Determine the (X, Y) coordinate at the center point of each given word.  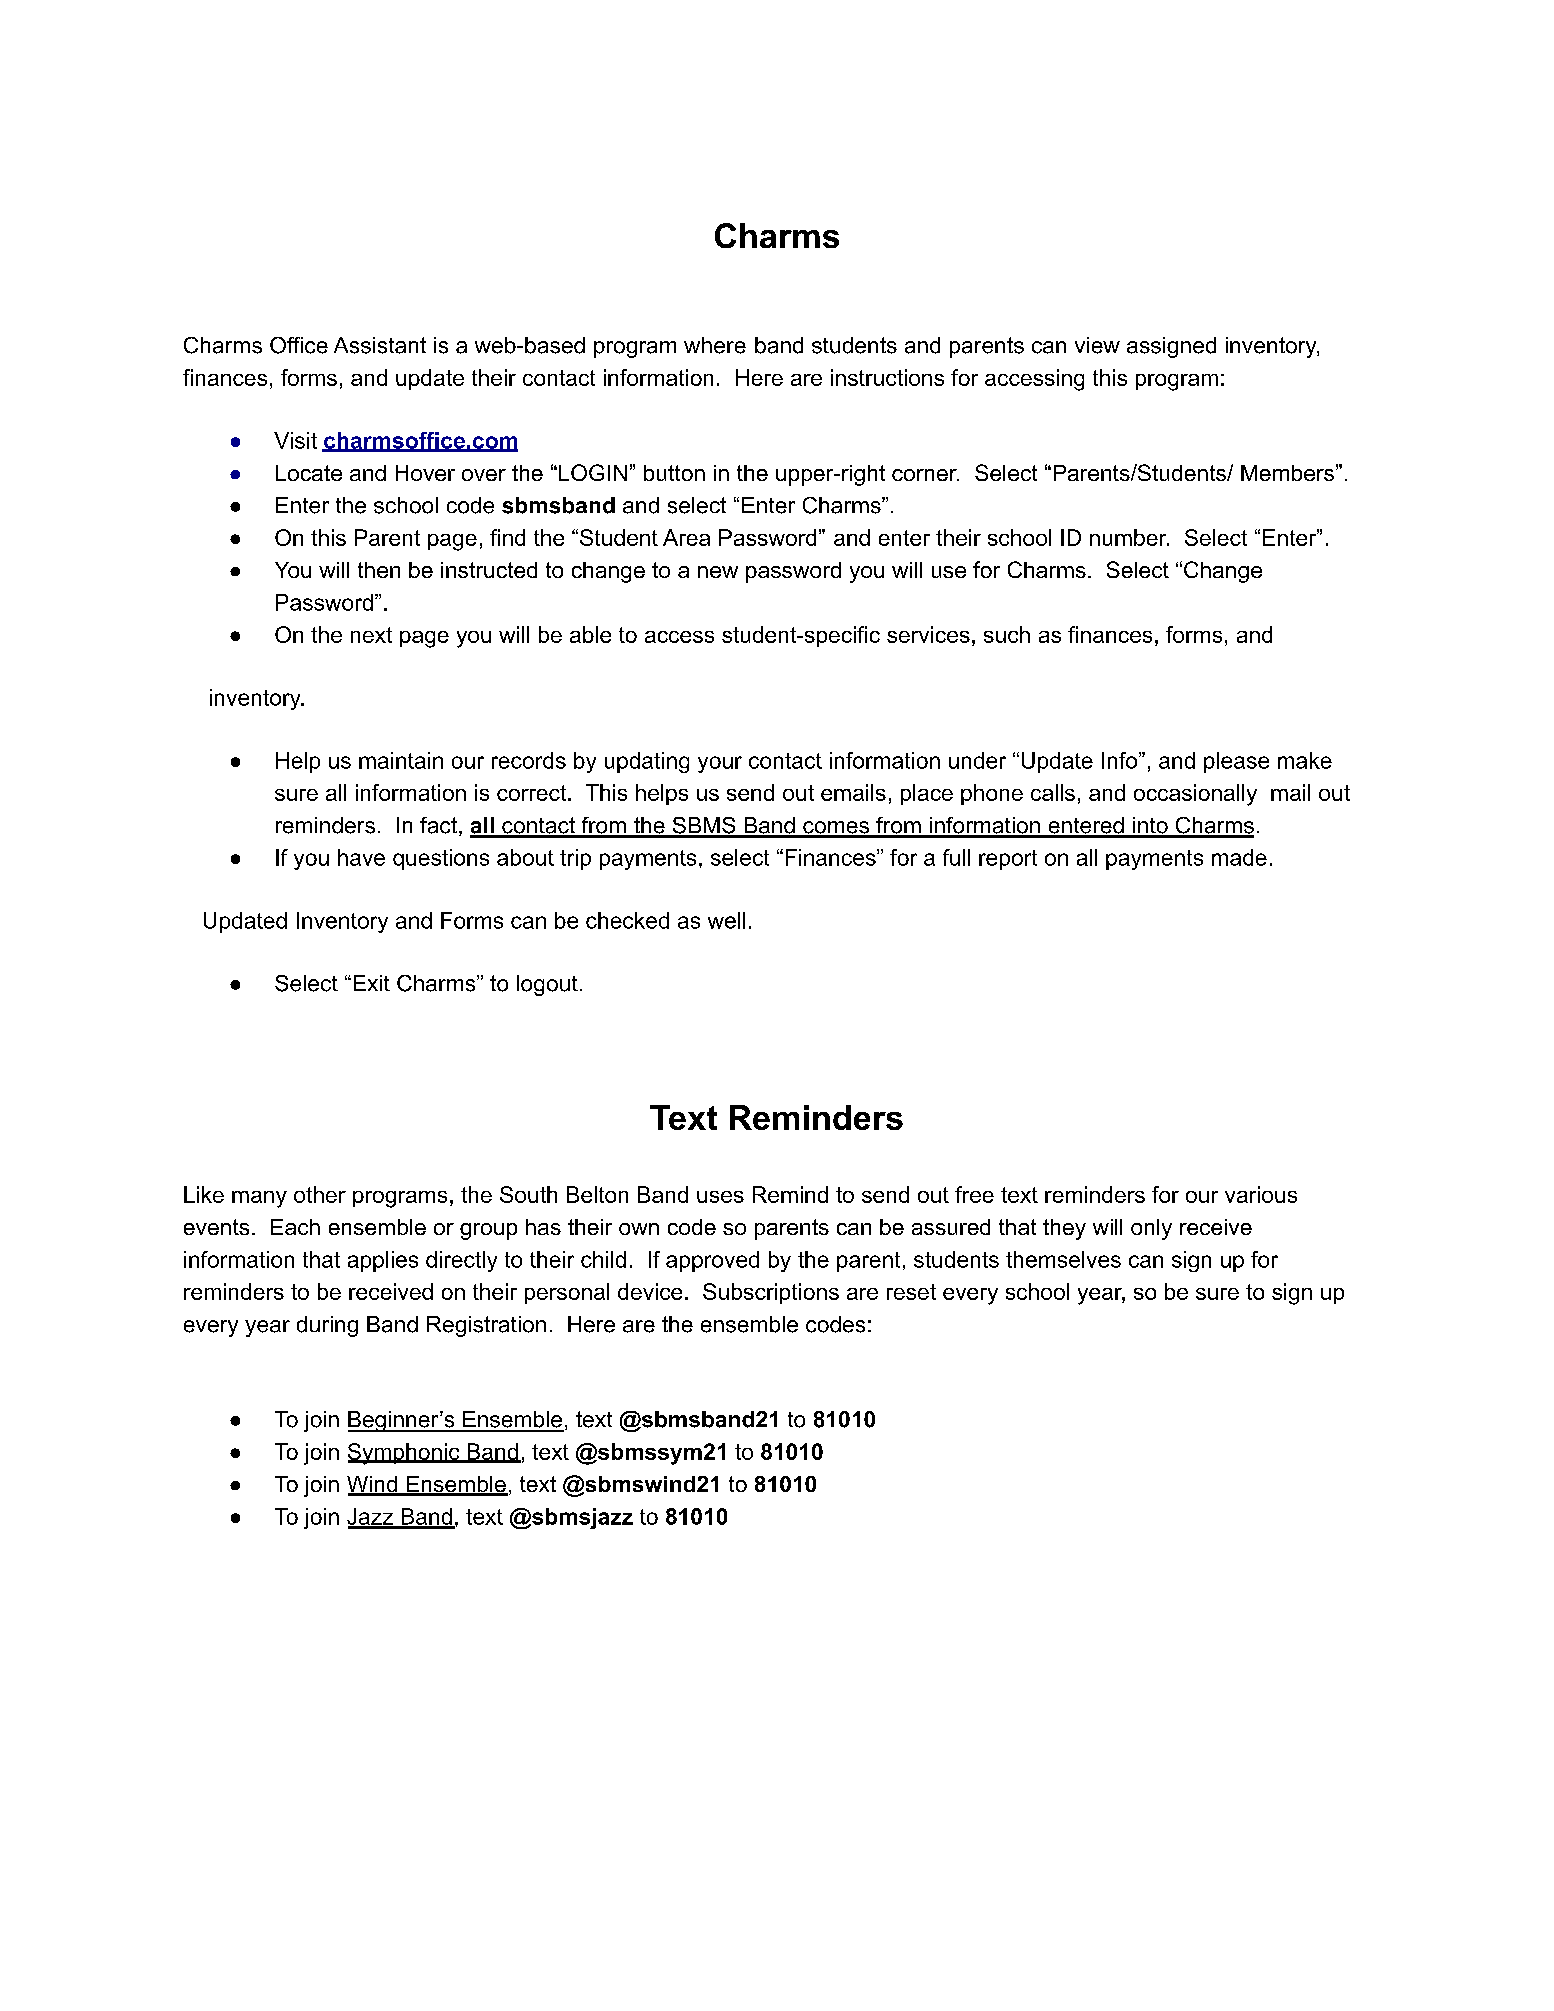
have (361, 857)
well (726, 920)
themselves (1063, 1259)
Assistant (380, 345)
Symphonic (405, 1454)
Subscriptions (771, 1293)
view (1097, 345)
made (1239, 857)
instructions (887, 377)
